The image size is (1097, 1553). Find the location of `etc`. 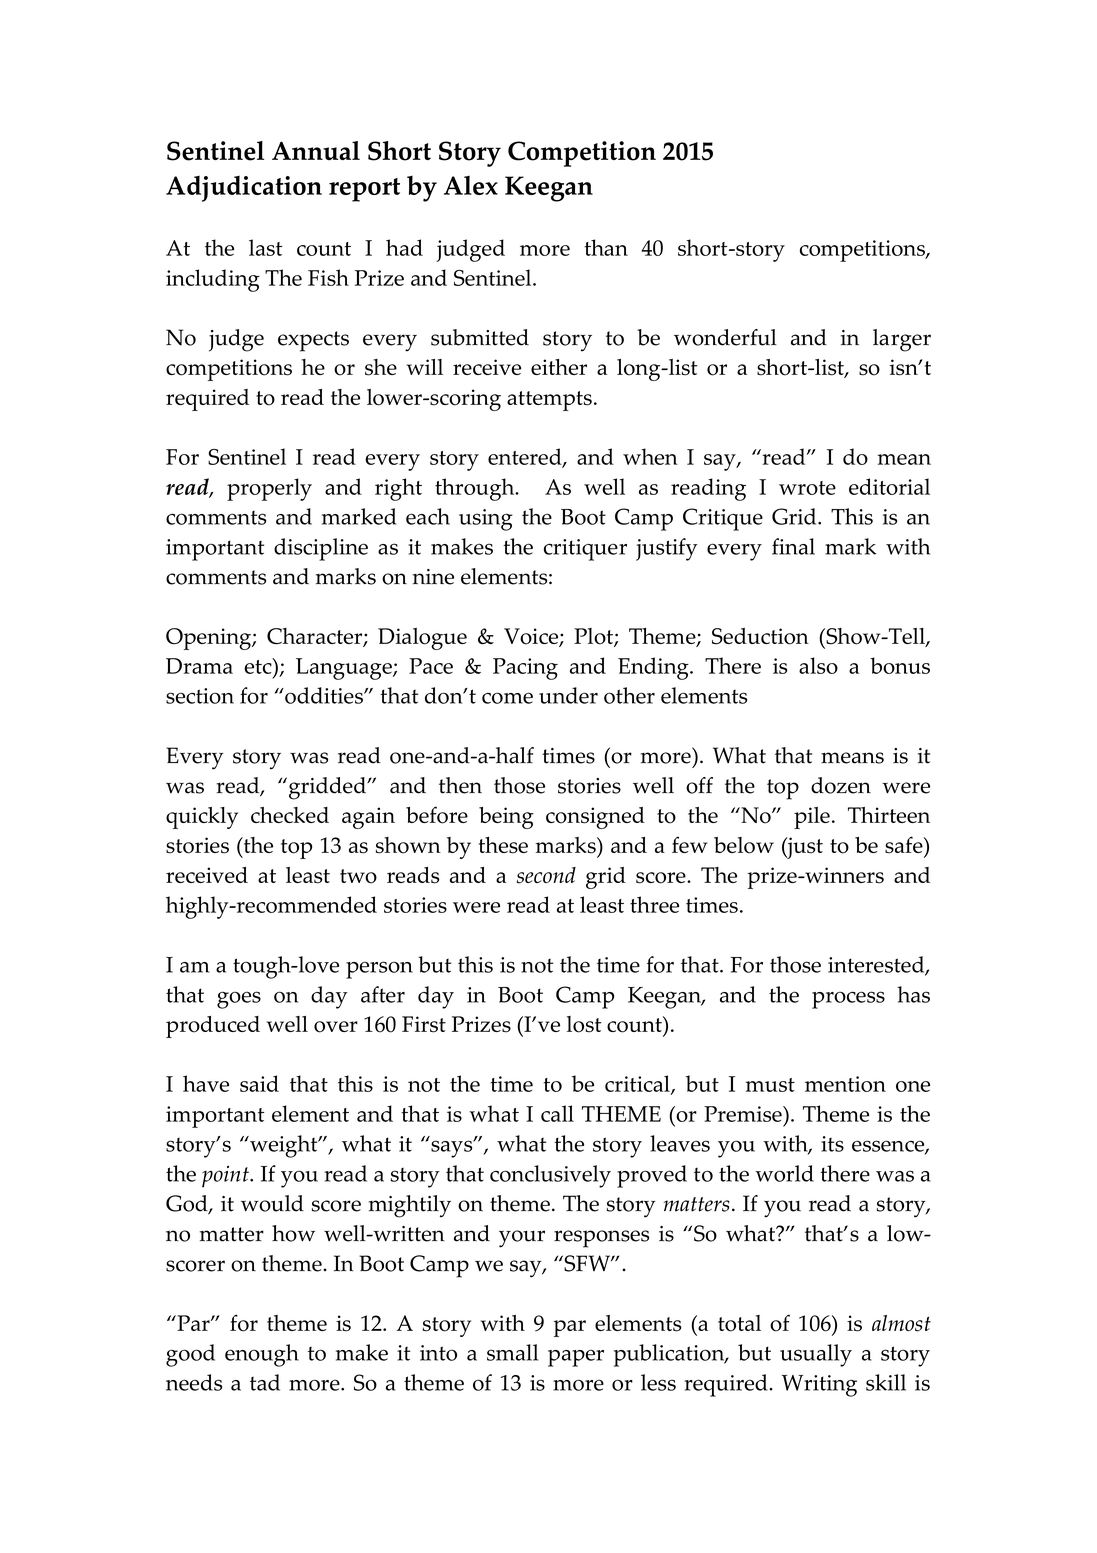

etc is located at coordinates (259, 667).
